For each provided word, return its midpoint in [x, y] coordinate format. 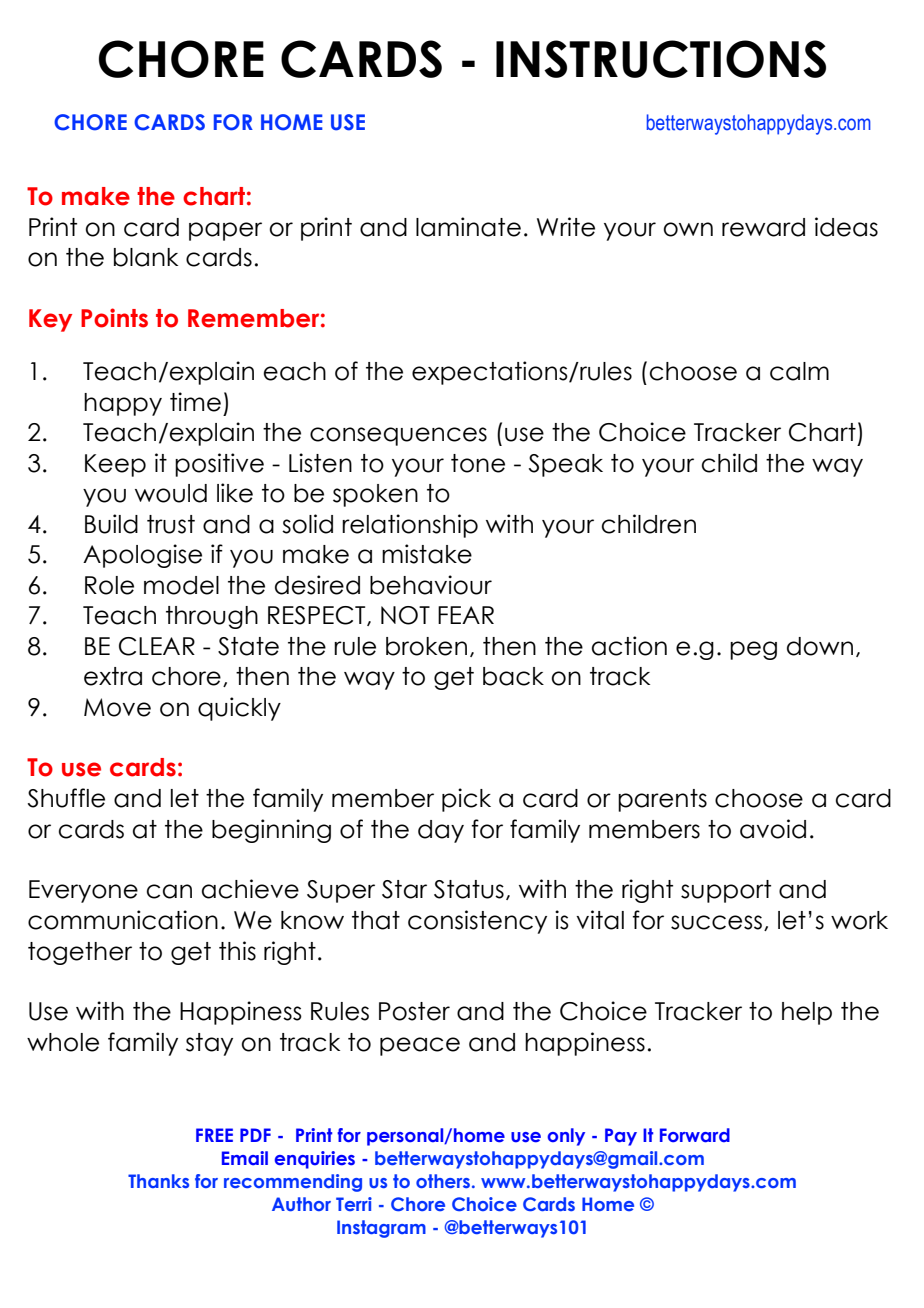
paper [225, 231]
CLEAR [157, 646]
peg [753, 650]
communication [123, 920]
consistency [477, 922]
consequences [398, 436]
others [443, 1181]
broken [426, 646]
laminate [468, 227]
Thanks [158, 1181]
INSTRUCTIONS [661, 59]
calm [799, 371]
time [195, 402]
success [716, 922]
